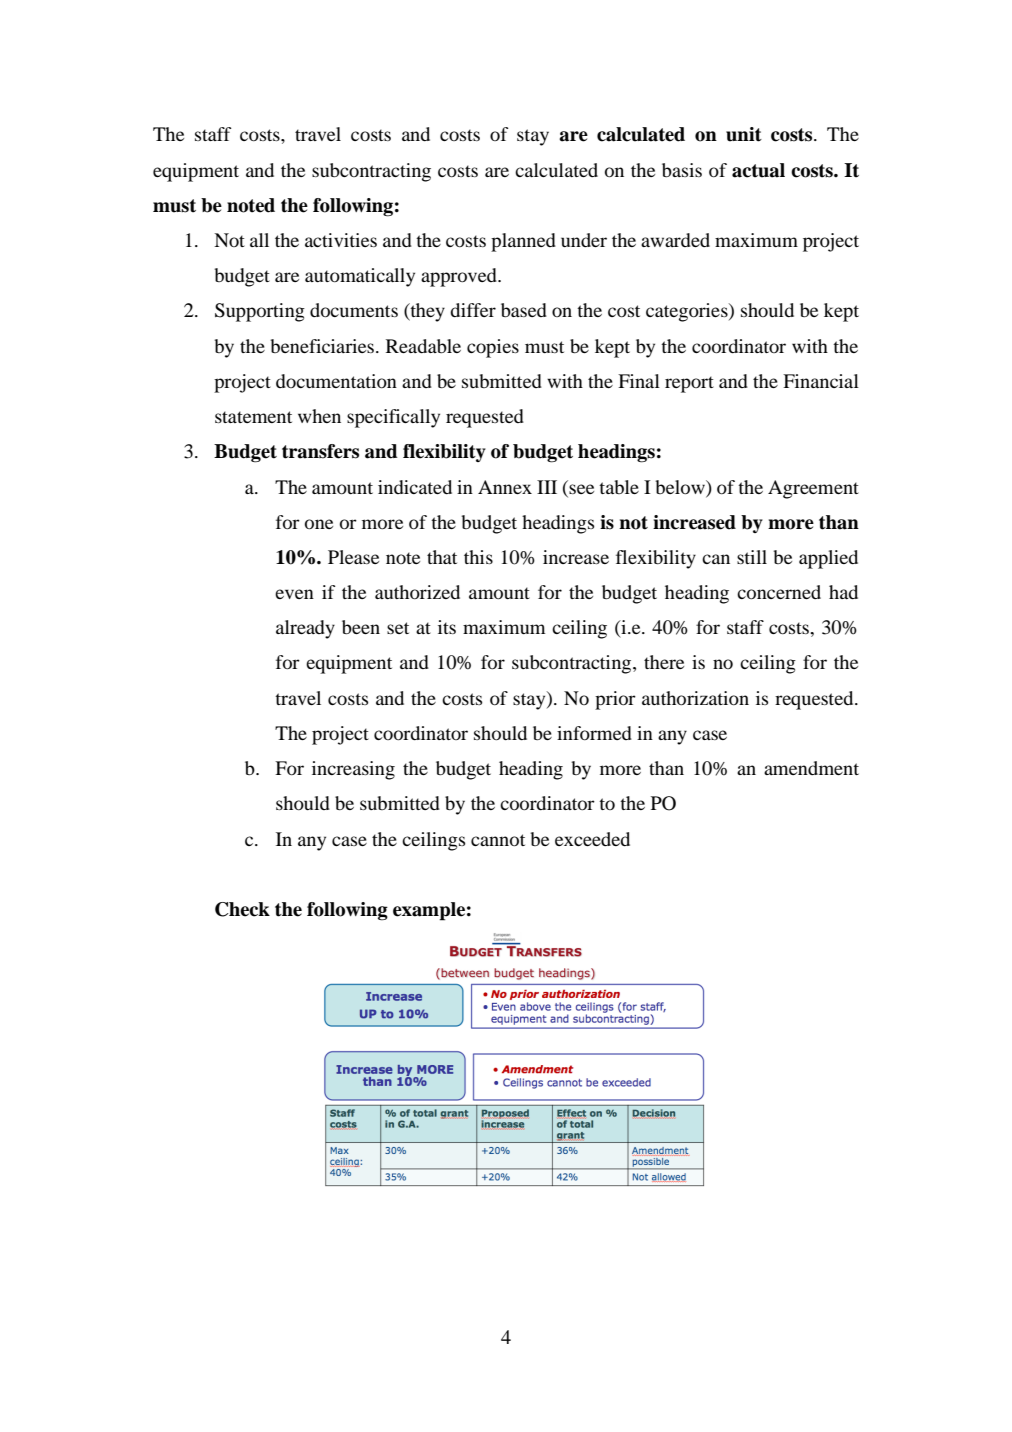 The width and height of the screenshot is (1012, 1432). I want to click on actual, so click(758, 170).
